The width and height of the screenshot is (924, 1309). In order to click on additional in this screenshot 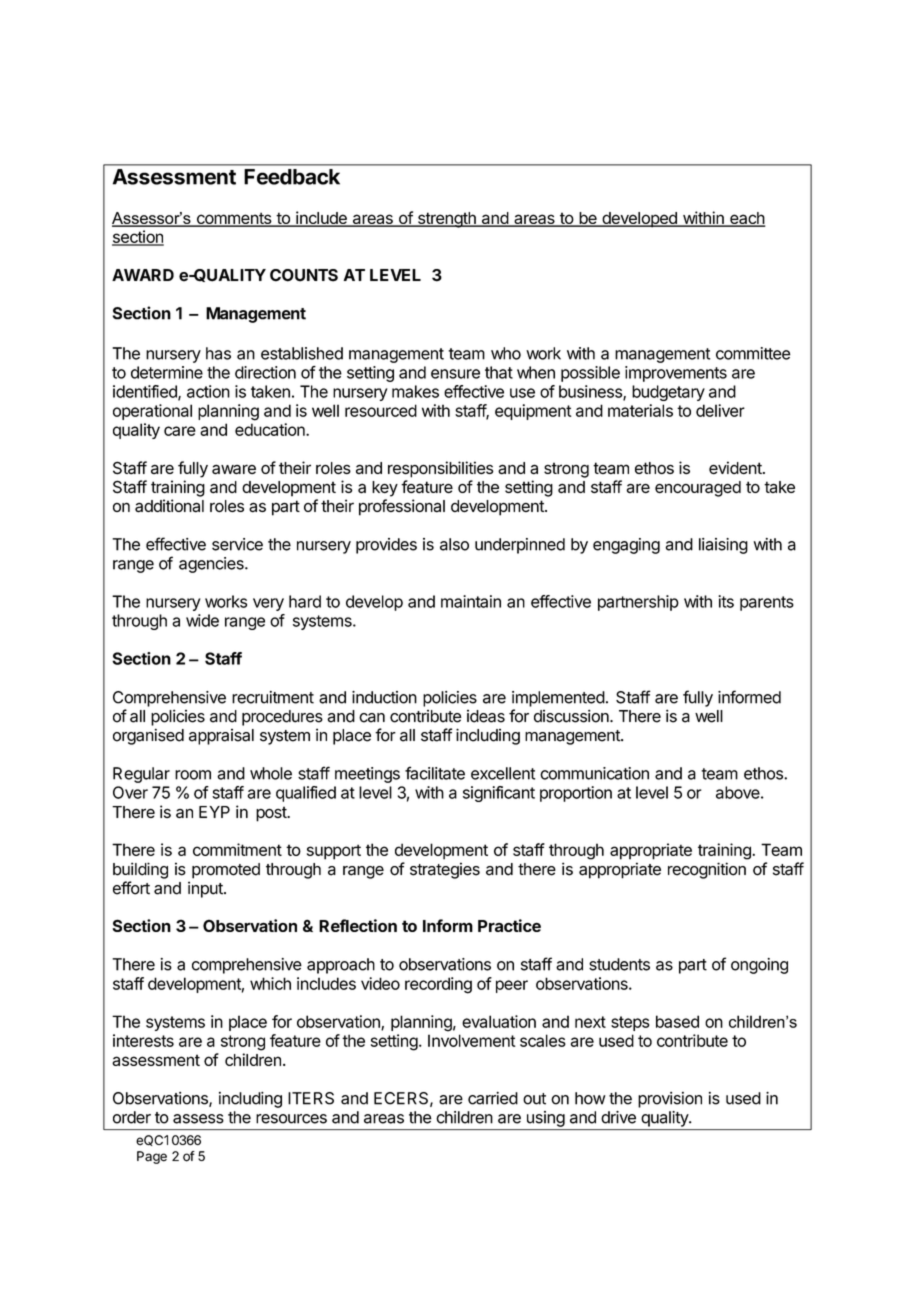, I will do `click(169, 506)`.
